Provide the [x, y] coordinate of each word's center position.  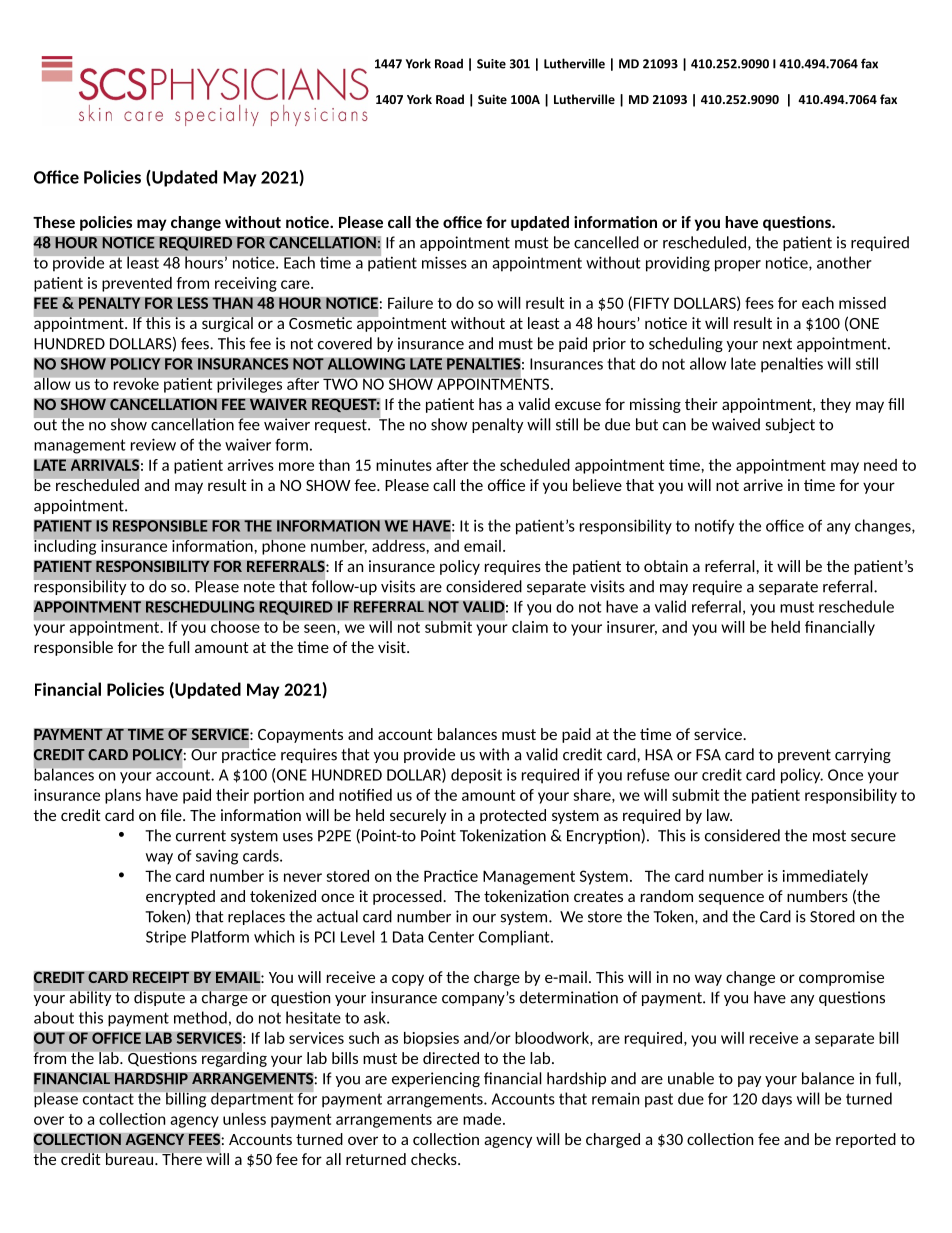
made [483, 1119]
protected [513, 816]
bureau [129, 1159]
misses [444, 262]
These [54, 222]
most [829, 836]
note [259, 587]
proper [738, 266]
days [777, 1100]
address [398, 546]
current [201, 836]
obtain [666, 566]
